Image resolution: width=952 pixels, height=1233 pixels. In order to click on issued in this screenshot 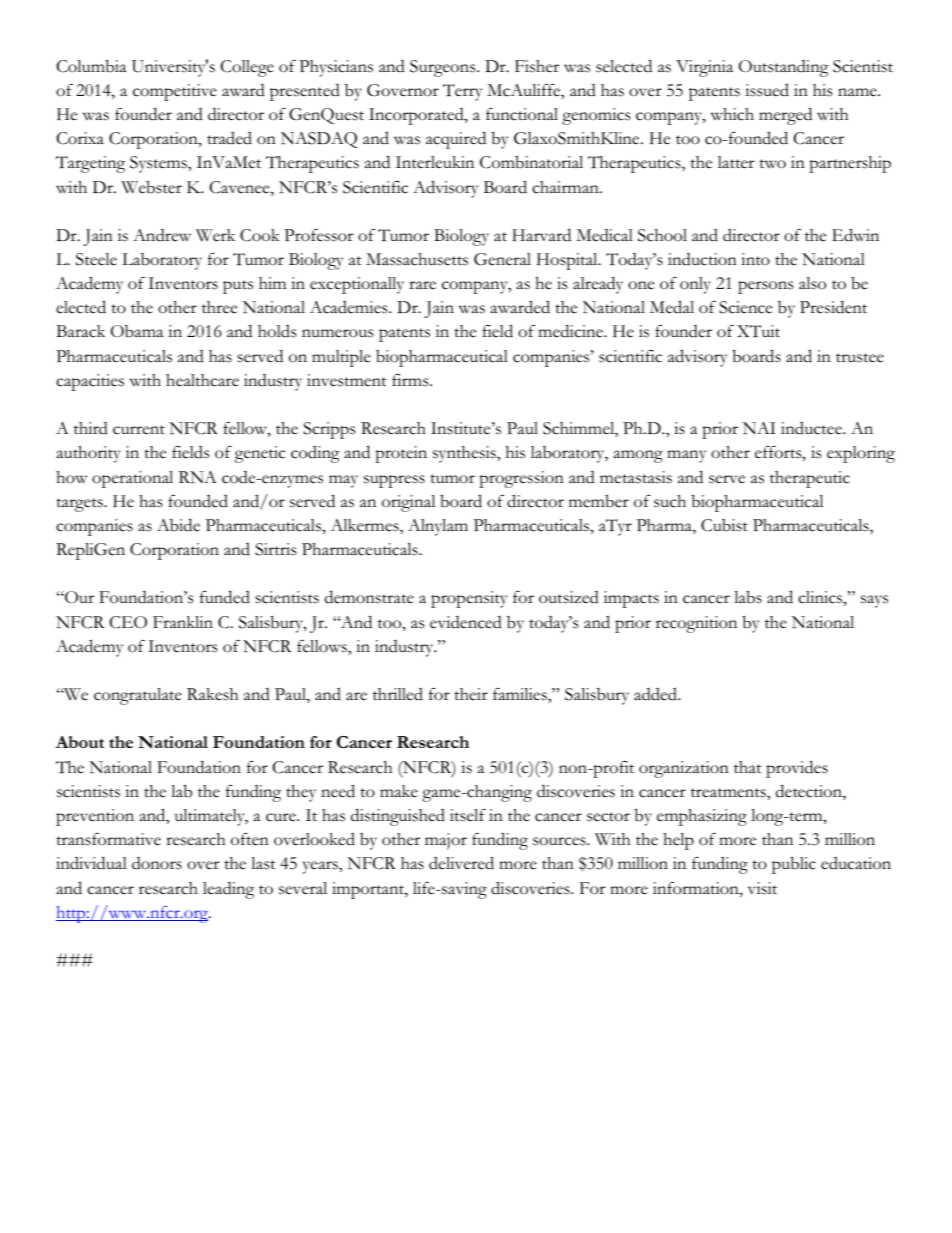, I will do `click(767, 90)`.
